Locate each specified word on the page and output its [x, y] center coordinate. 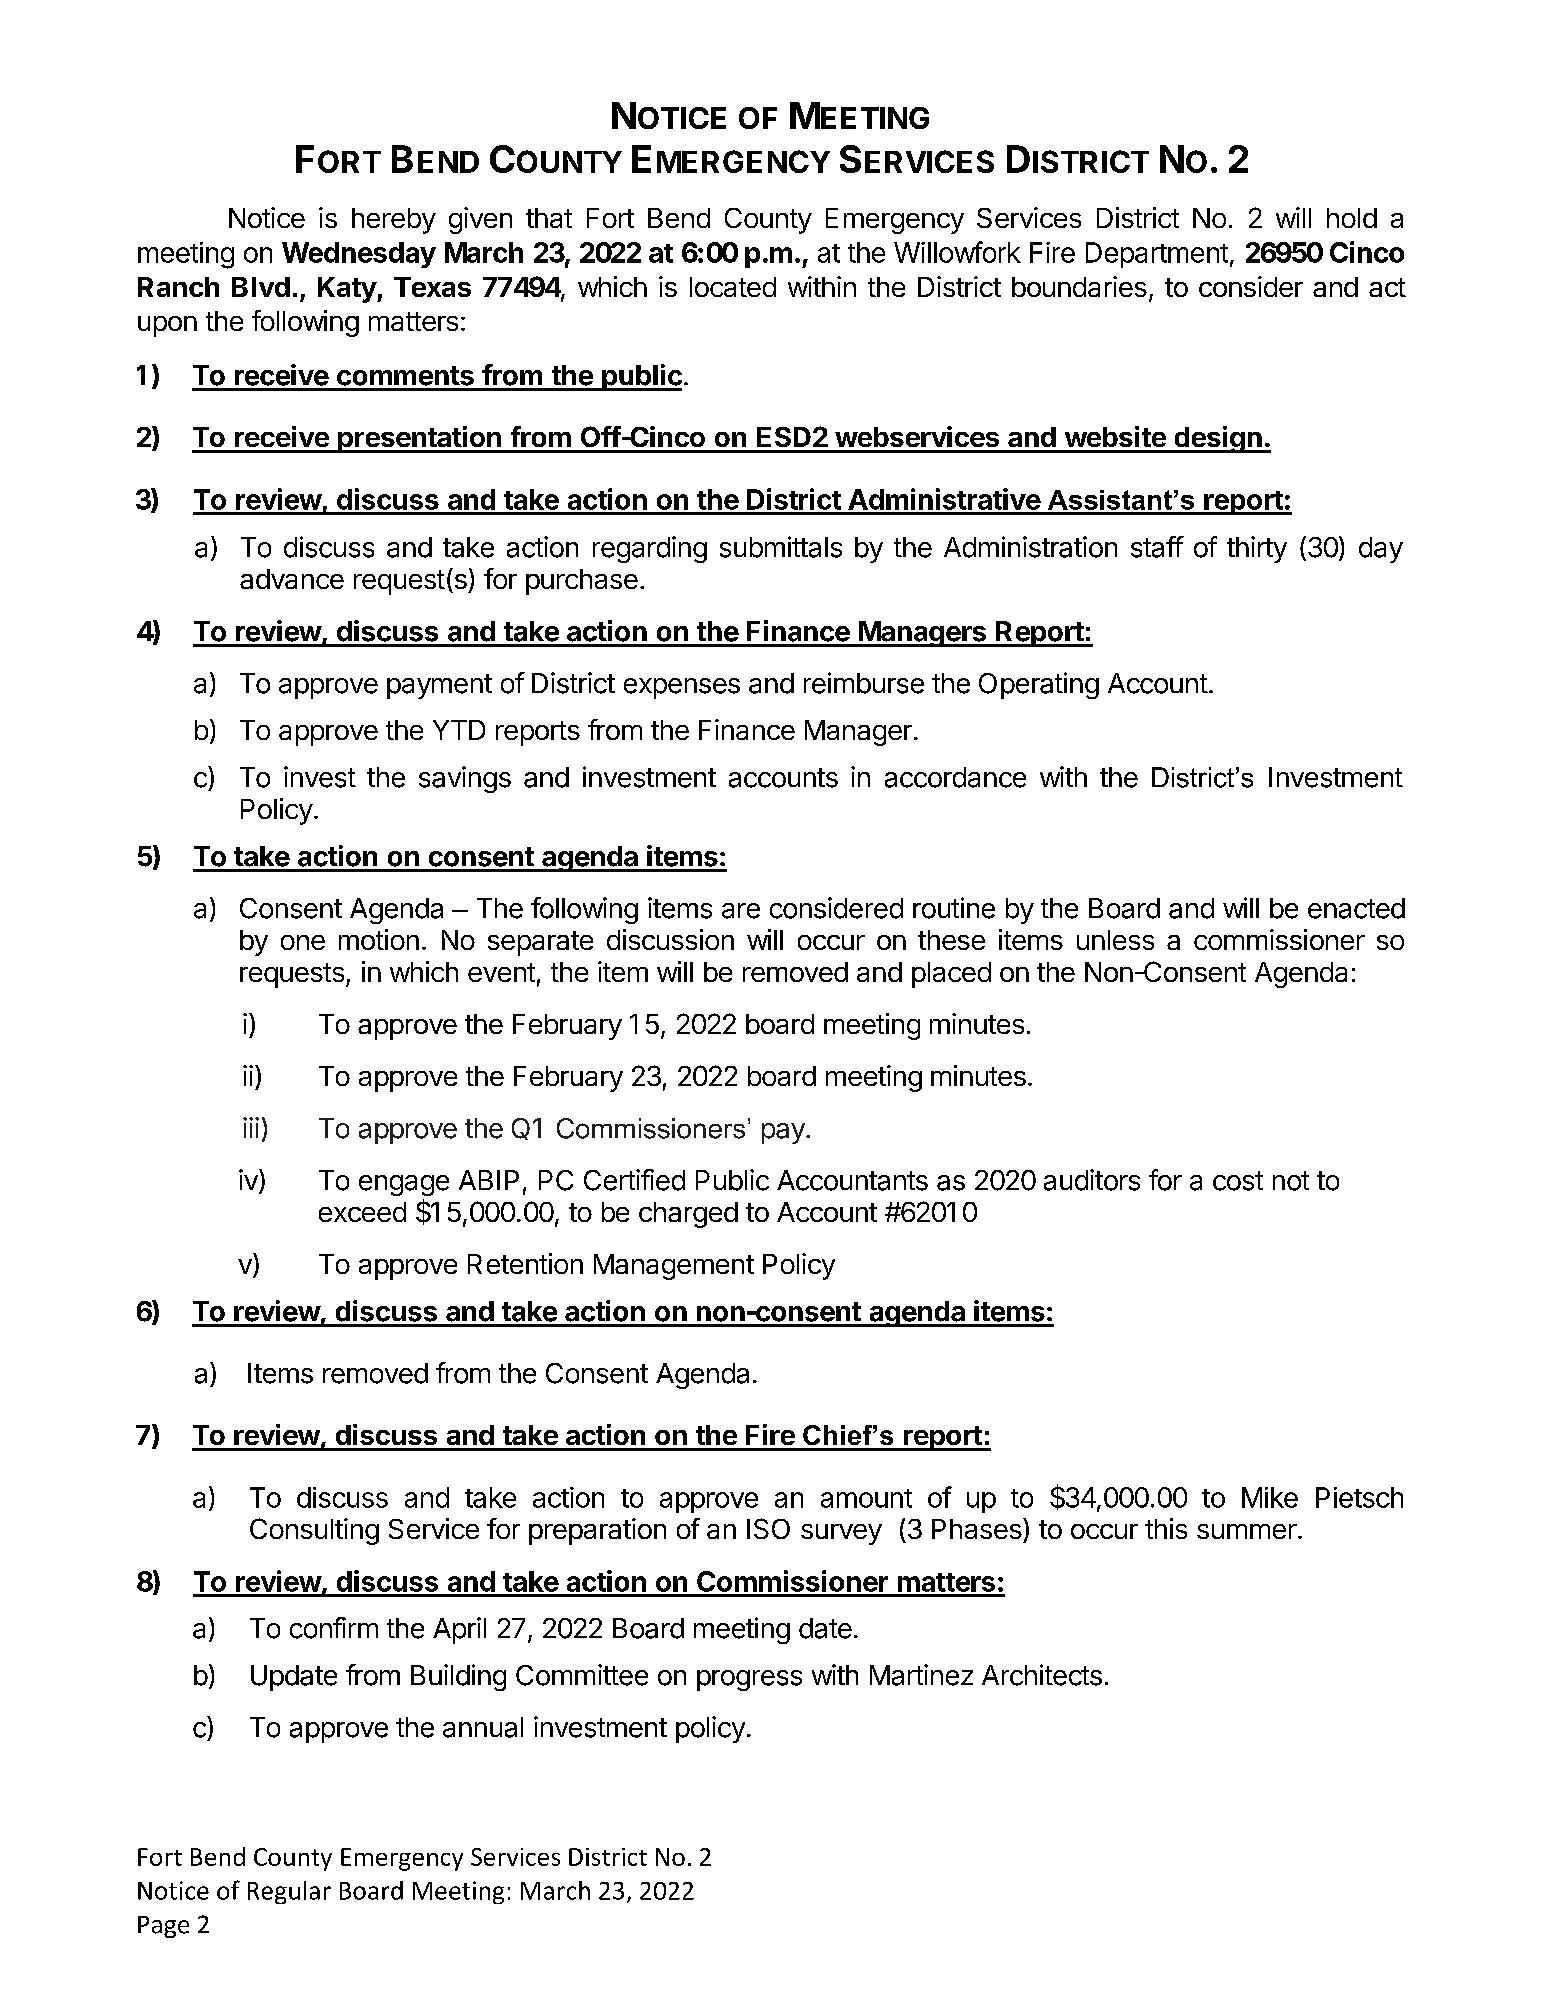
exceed [362, 1212]
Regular [289, 1892]
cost [1238, 1181]
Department [1157, 255]
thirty [1257, 549]
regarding [650, 549]
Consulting [314, 1531]
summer [1247, 1531]
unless [1115, 940]
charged [688, 1215]
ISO [768, 1528]
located [733, 287]
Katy [348, 290]
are [741, 911]
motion [379, 939]
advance [292, 579]
